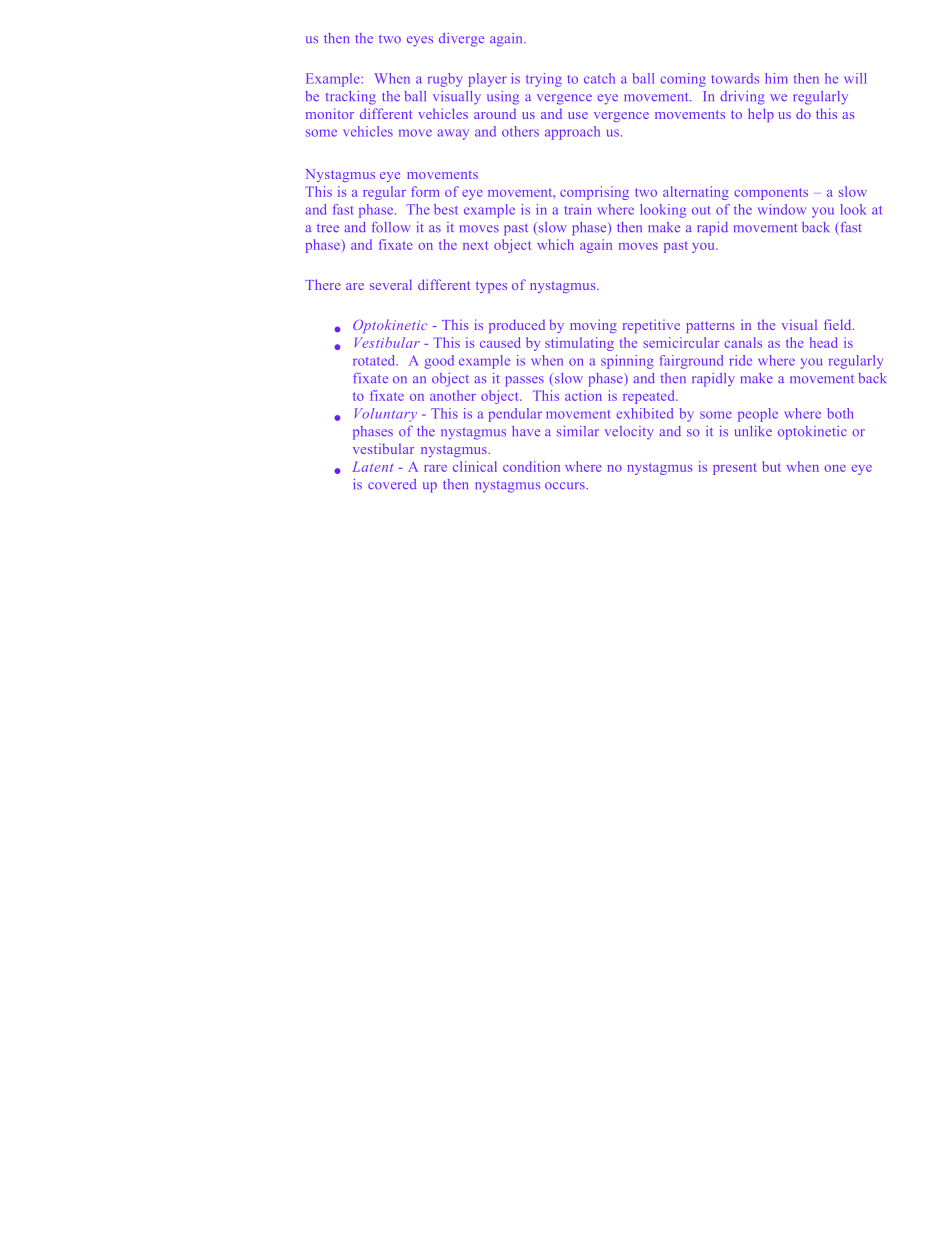  Describe the element at coordinates (599, 78) in the screenshot. I see `catch` at that location.
